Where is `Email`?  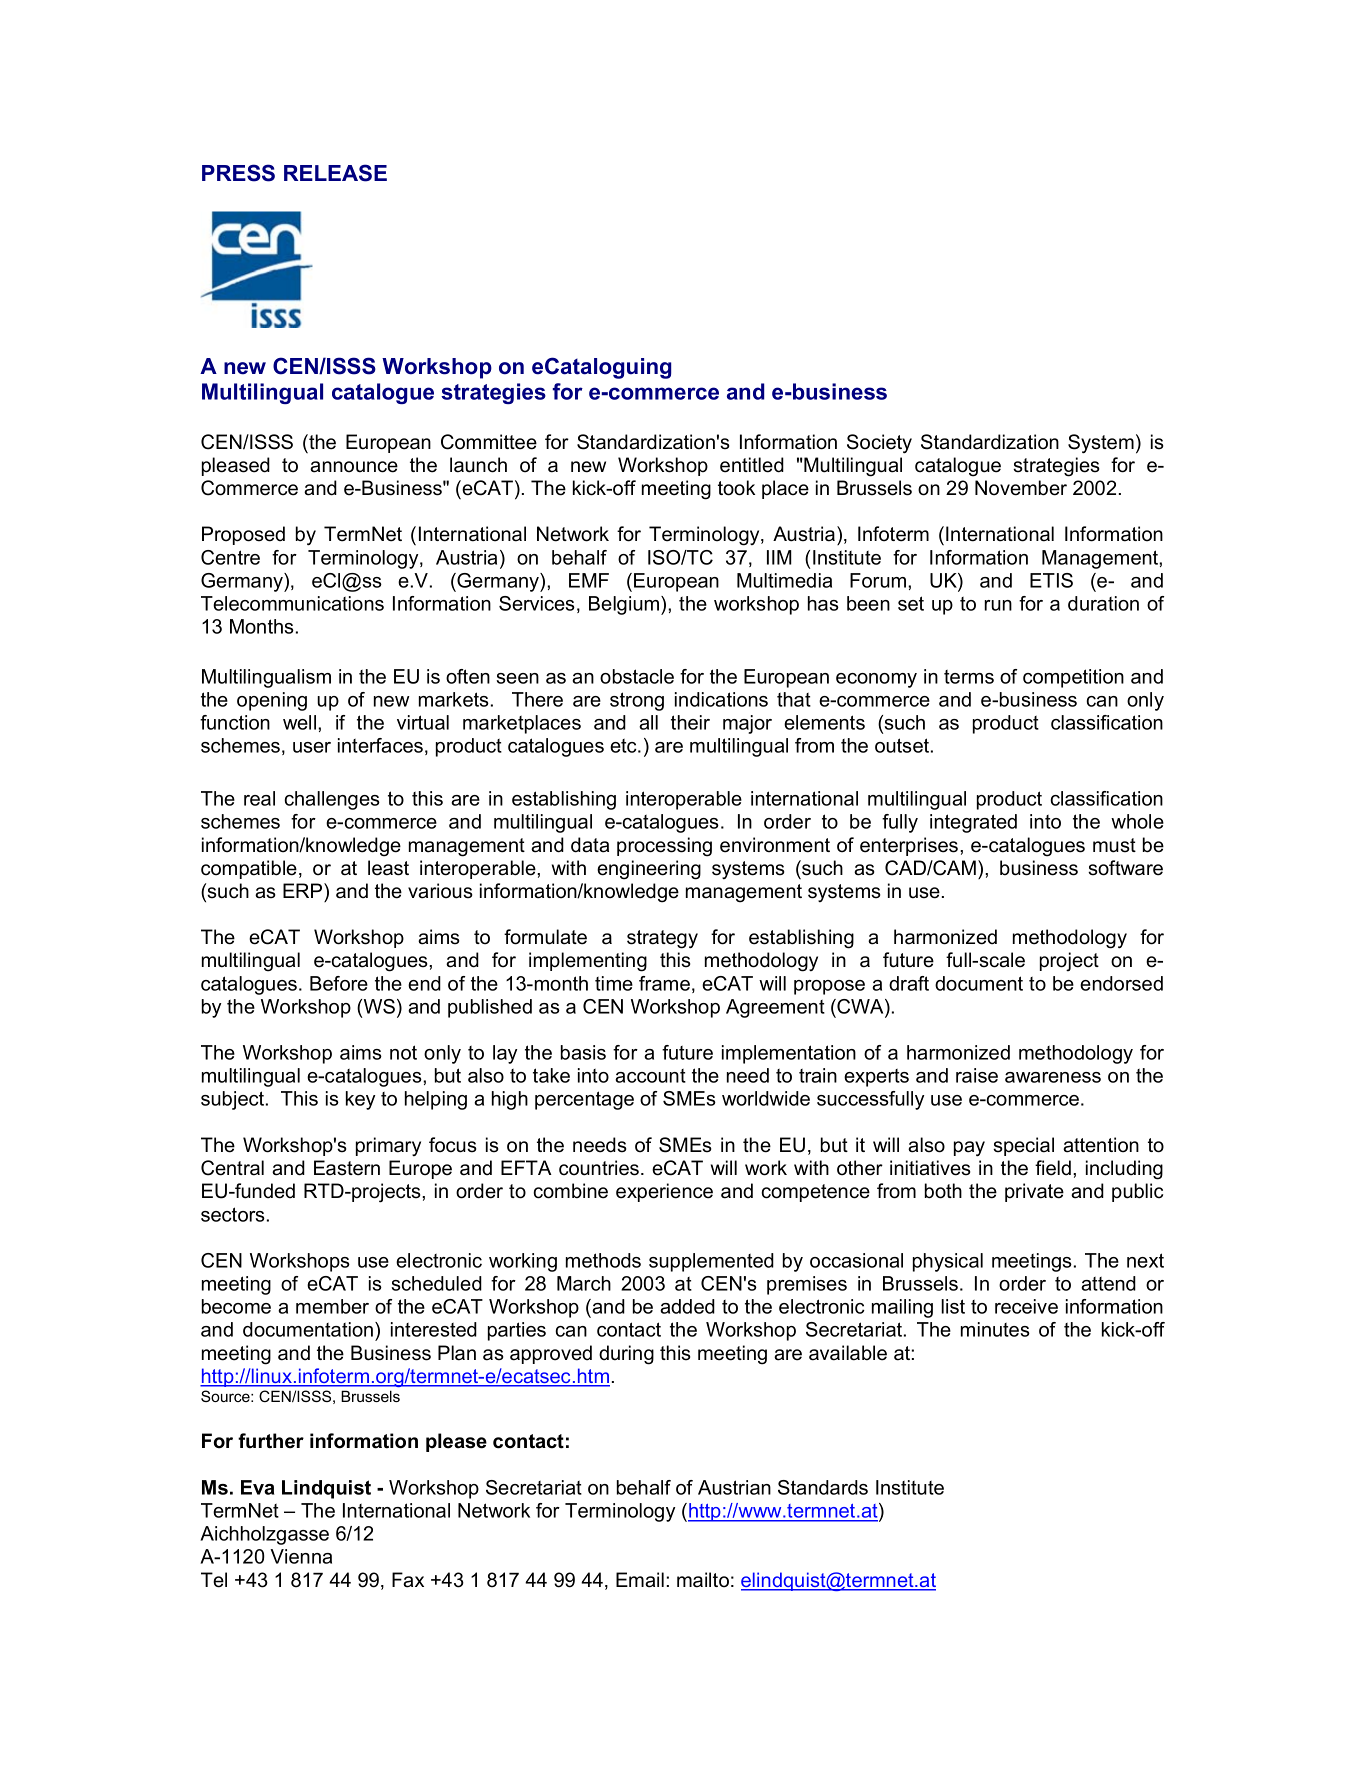 Email is located at coordinates (640, 1580).
